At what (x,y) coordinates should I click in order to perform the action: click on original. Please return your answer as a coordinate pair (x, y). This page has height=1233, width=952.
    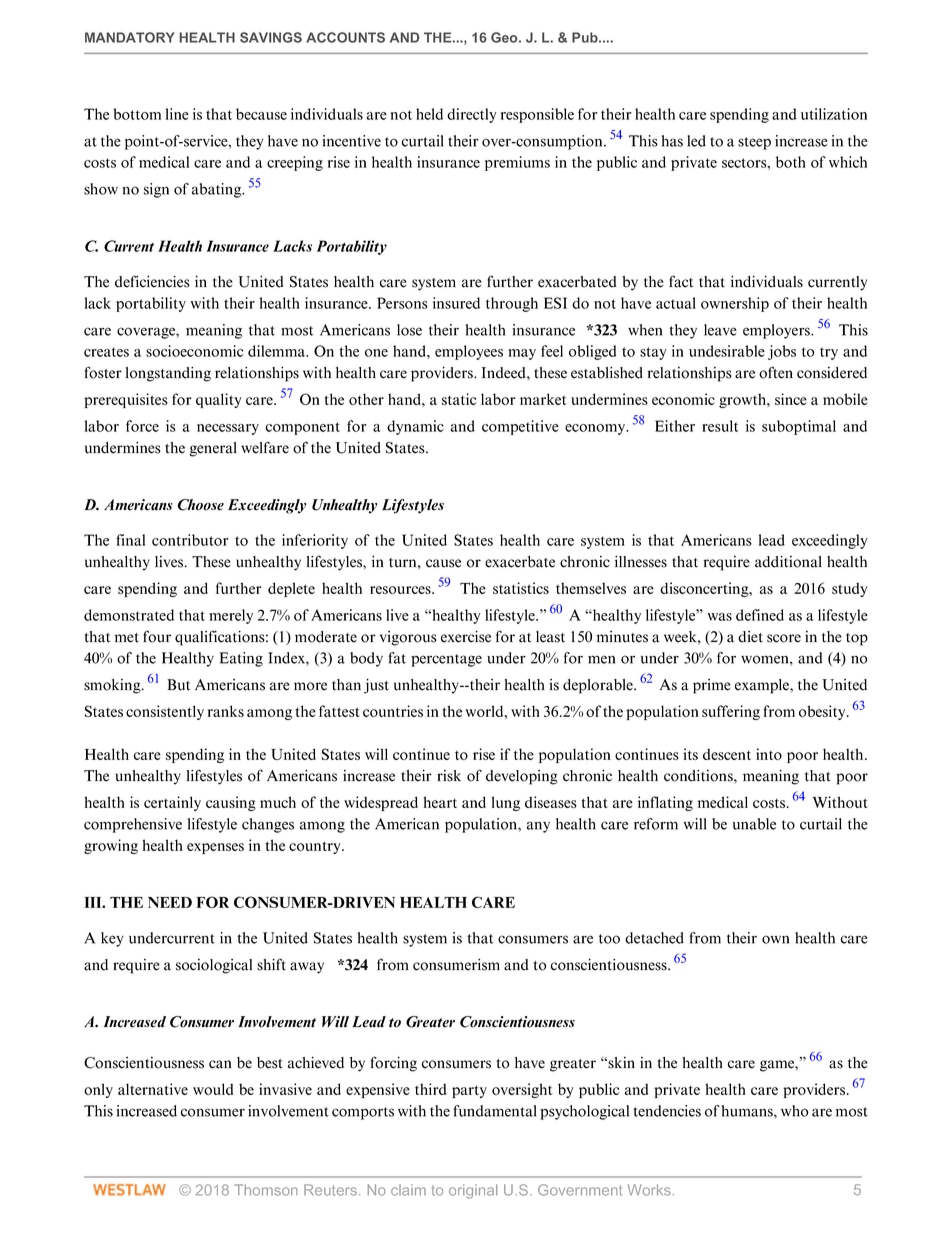
    Looking at the image, I should click on (473, 1191).
